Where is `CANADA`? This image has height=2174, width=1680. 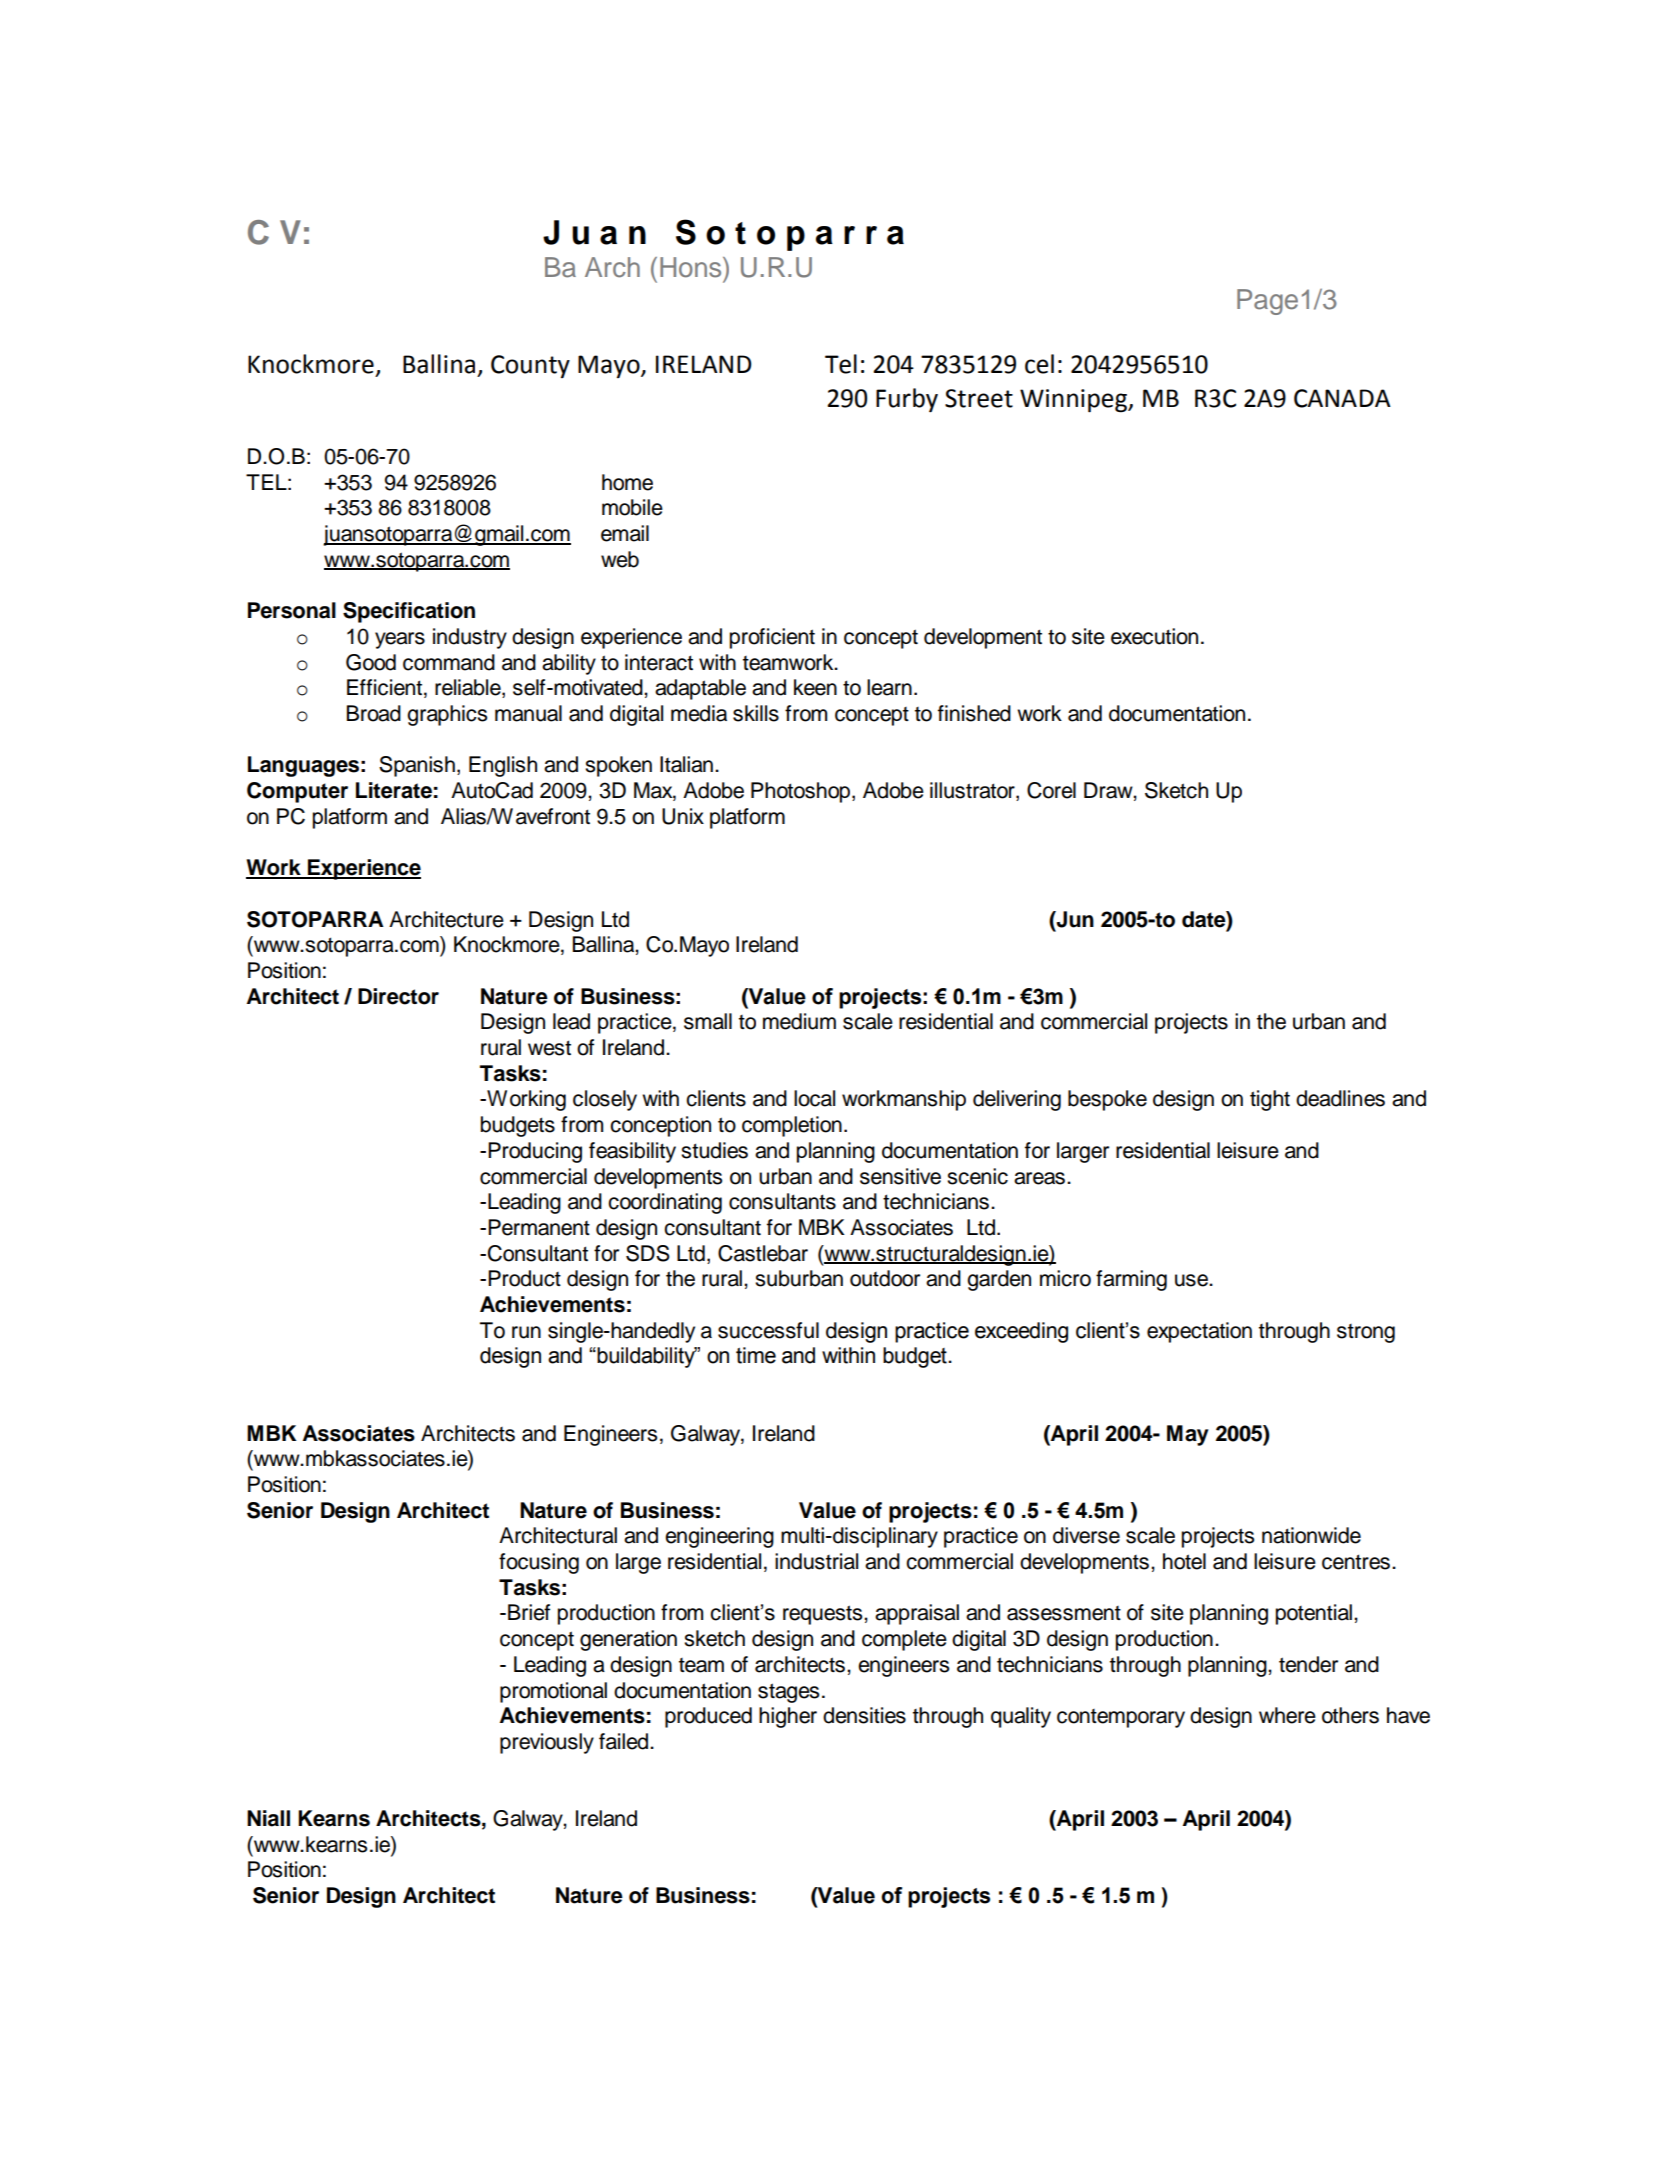 CANADA is located at coordinates (1342, 398).
